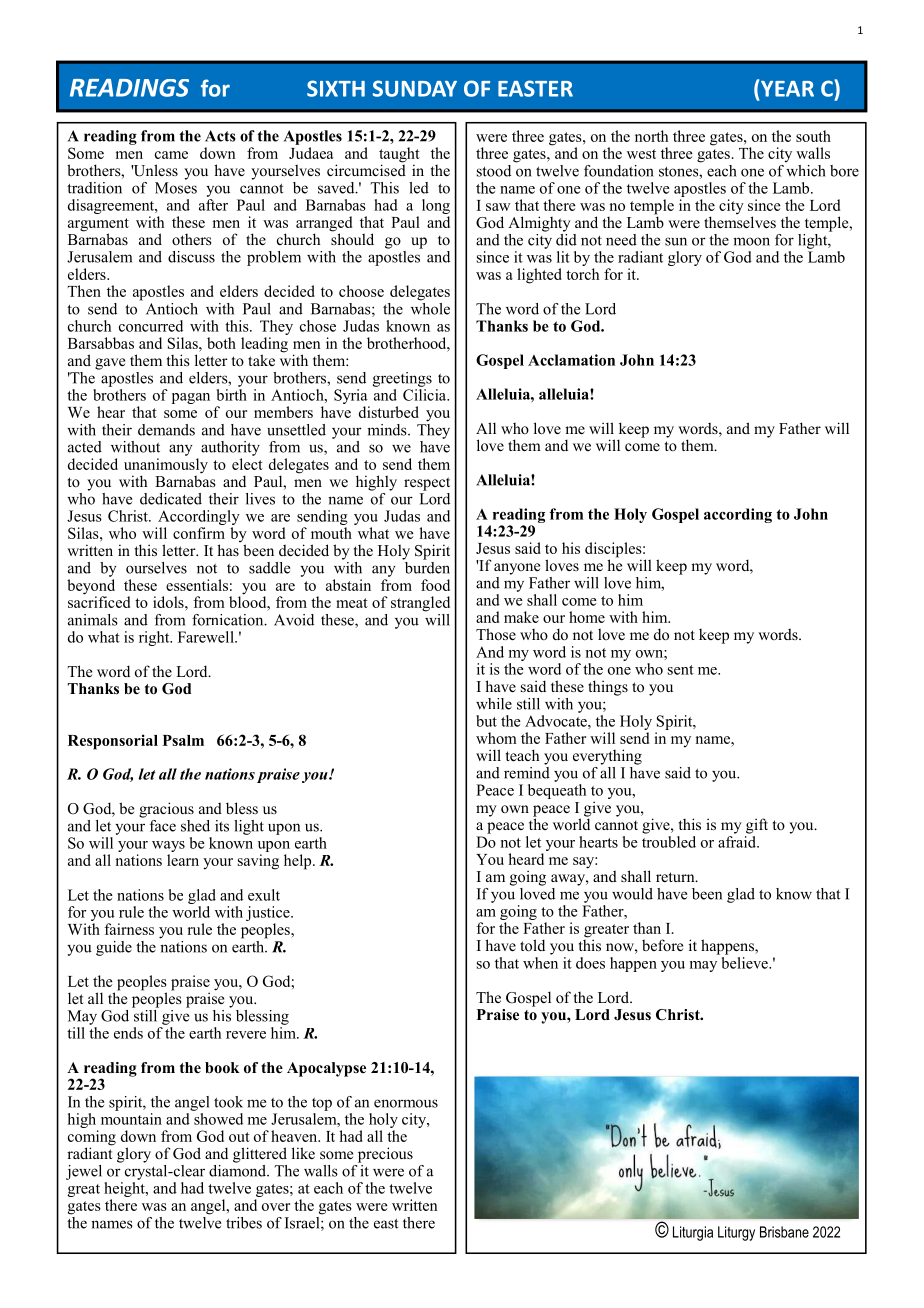 The image size is (924, 1308). Describe the element at coordinates (787, 89) in the screenshot. I see `YEAR` at that location.
